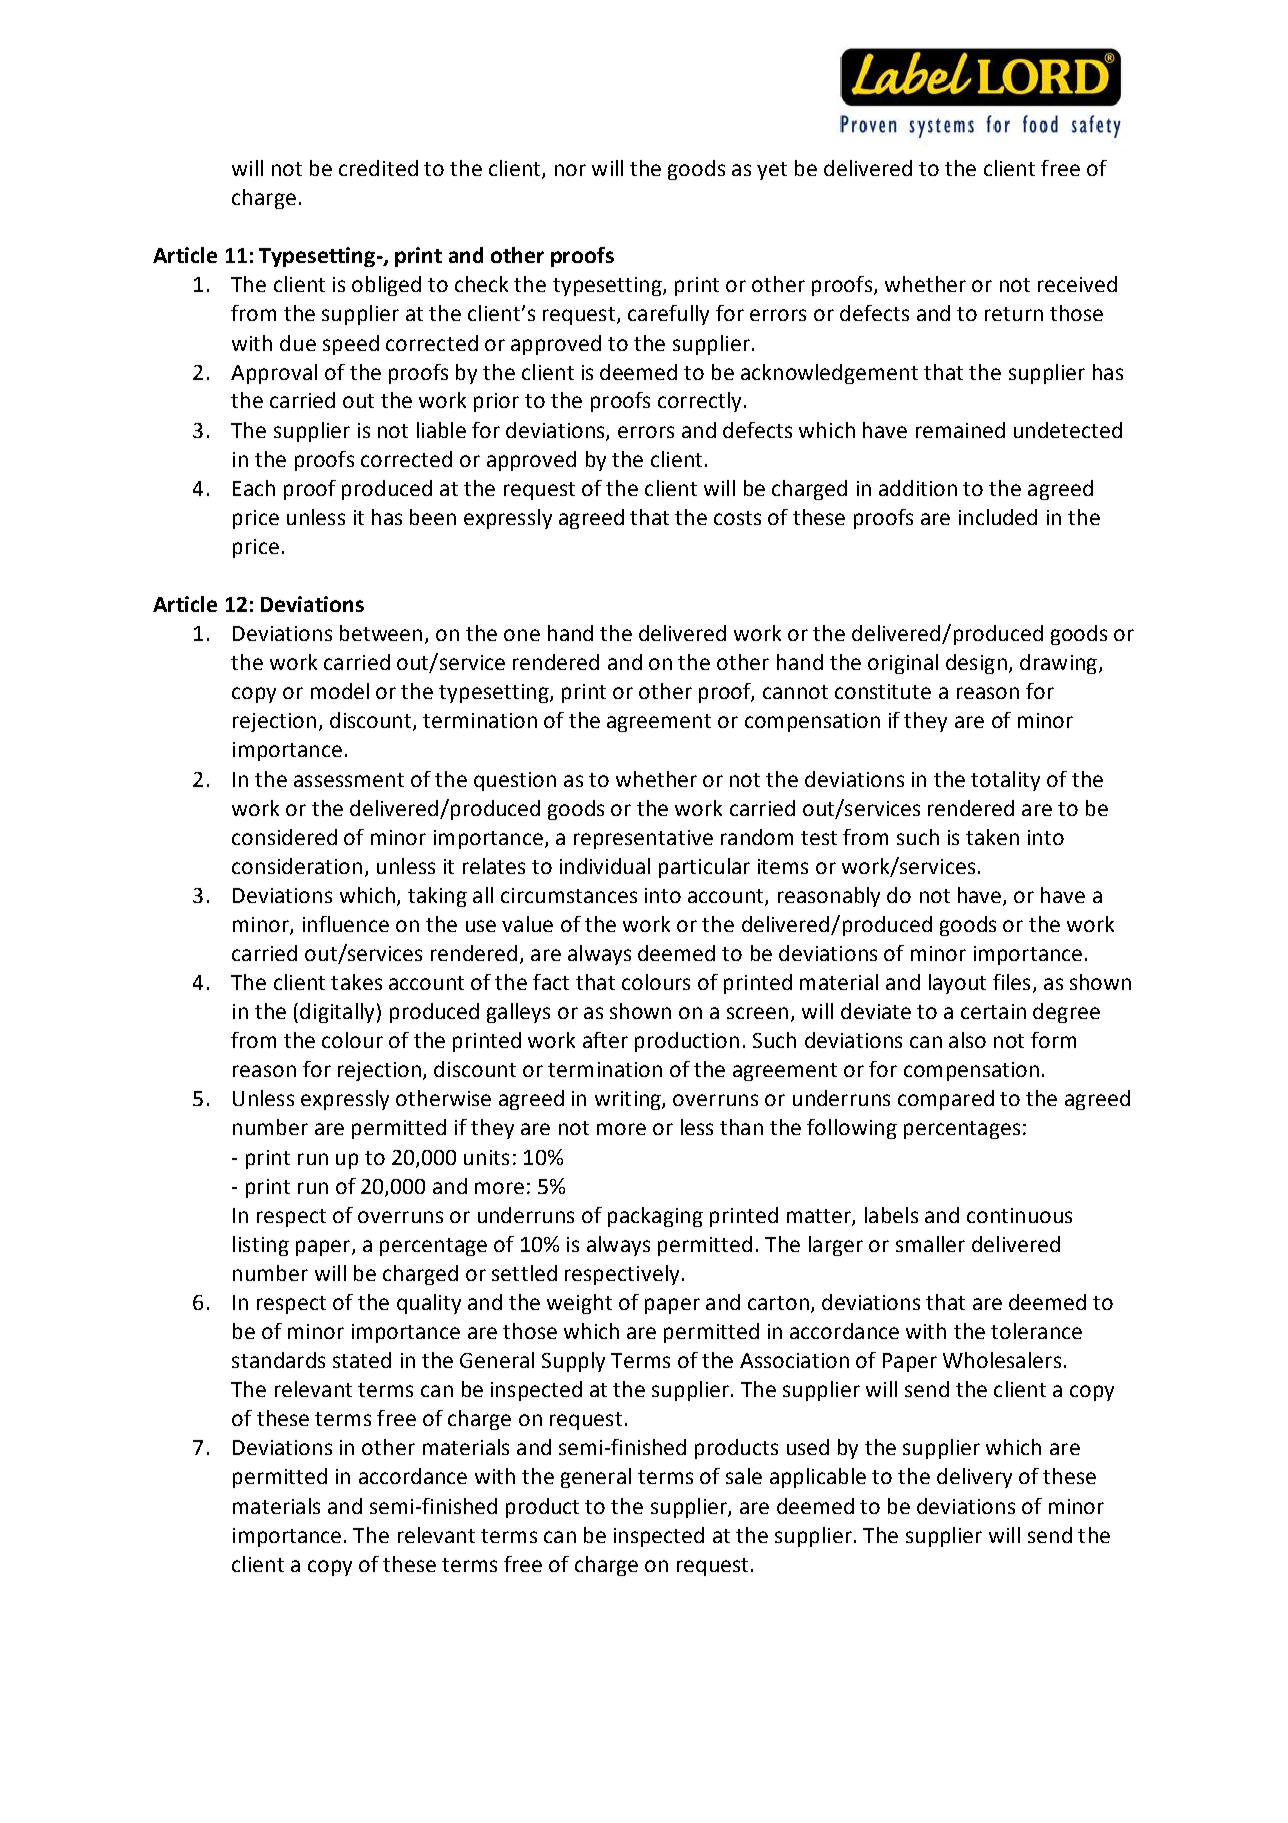 This document has width=1288, height=1823. Describe the element at coordinates (772, 171) in the document. I see `yet` at that location.
